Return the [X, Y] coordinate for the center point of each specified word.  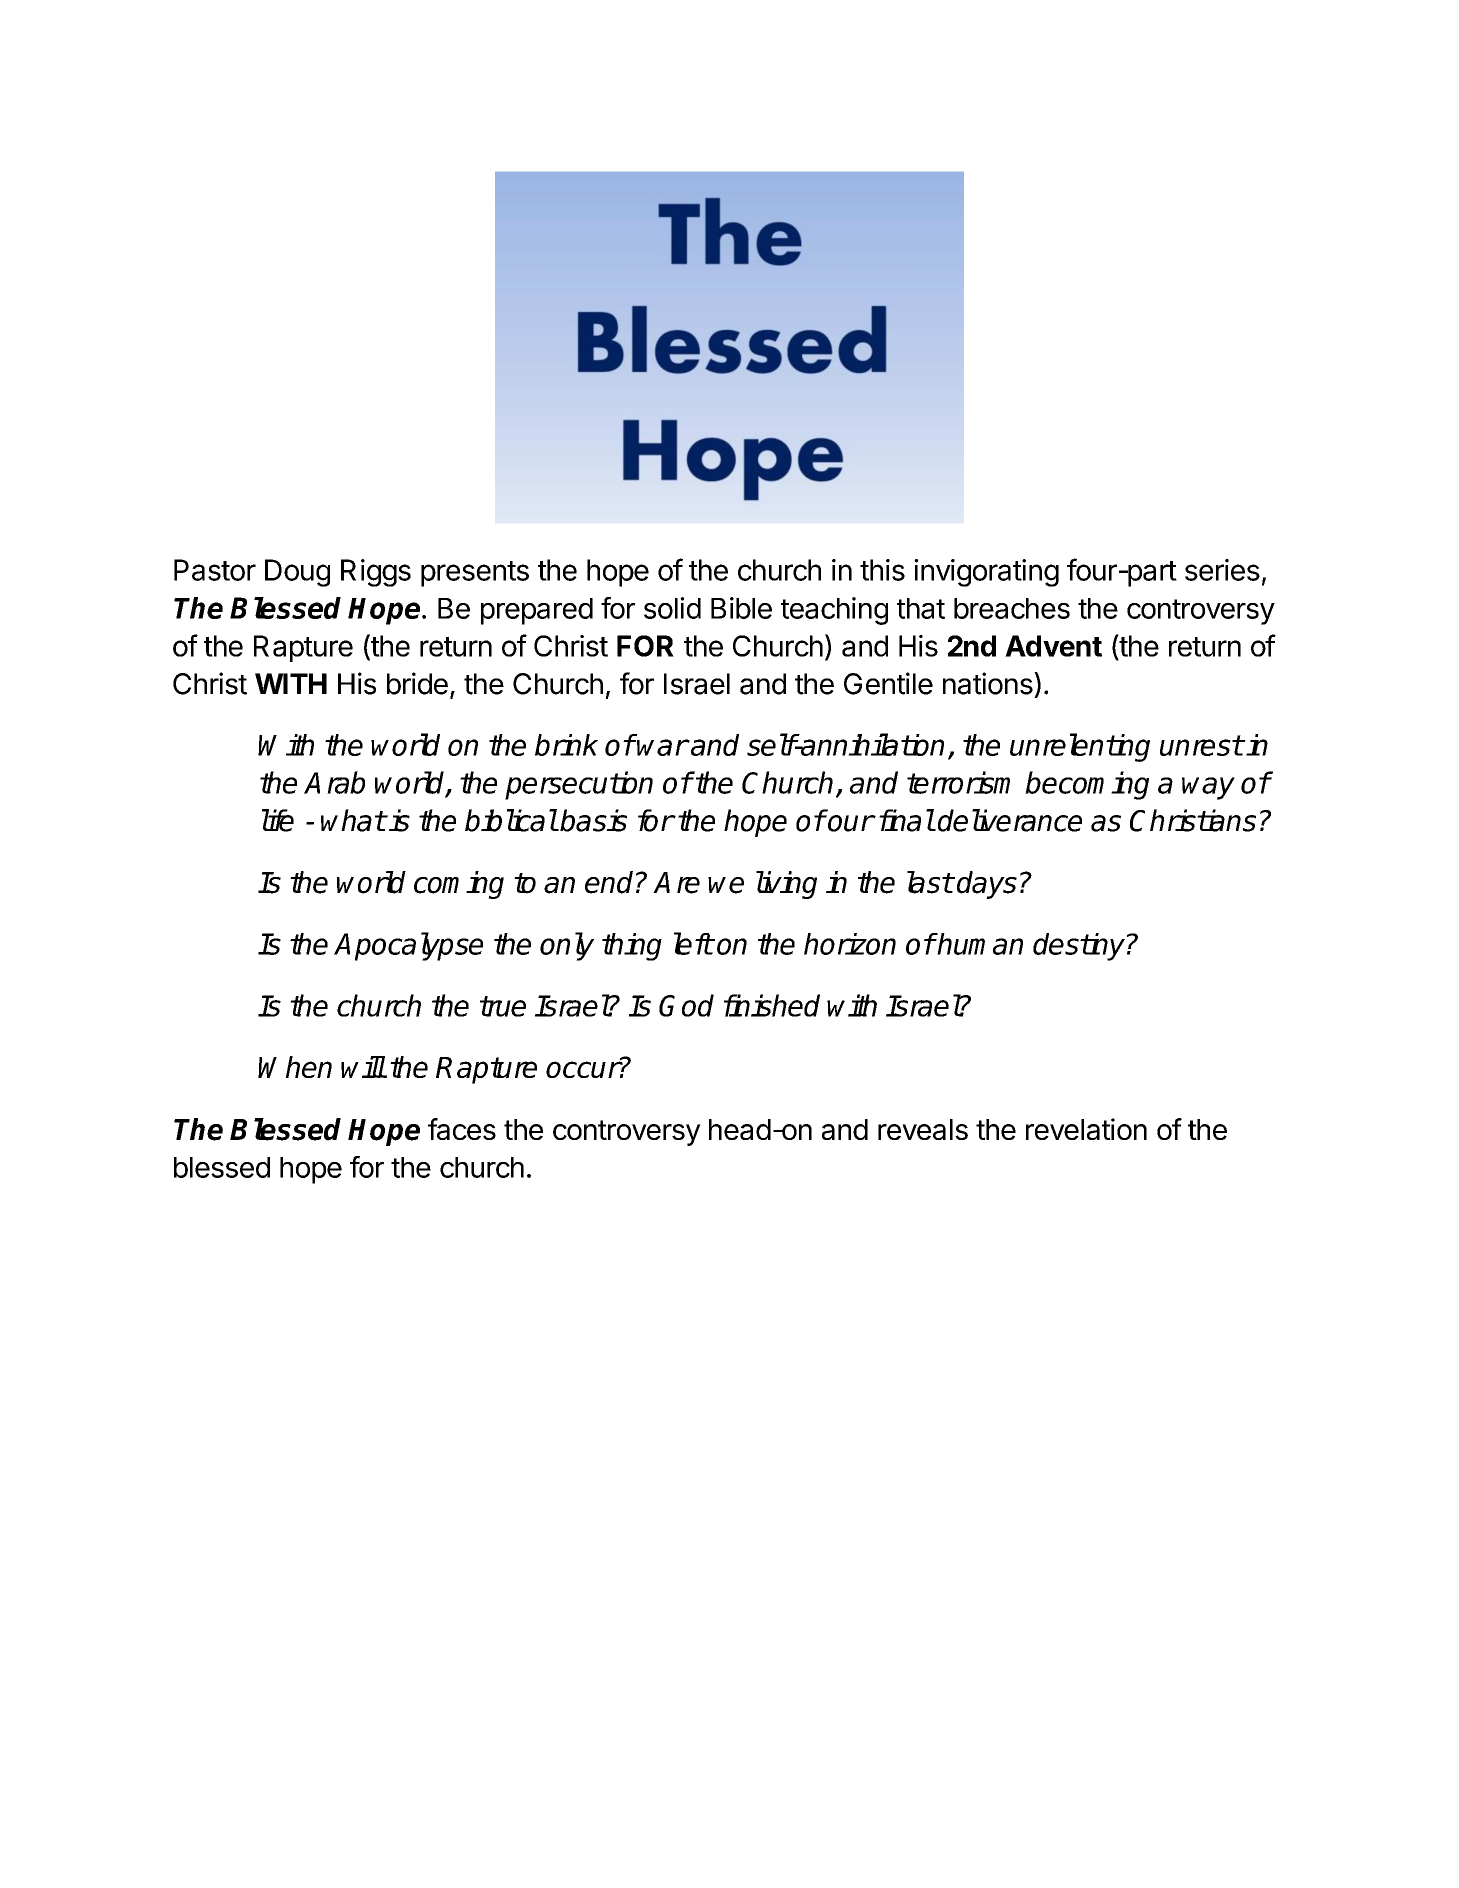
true [503, 1006]
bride [417, 683]
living [786, 885]
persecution [579, 785]
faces [462, 1129]
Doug [297, 573]
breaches [1012, 608]
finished [772, 1005]
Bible [741, 608]
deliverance [1010, 820]
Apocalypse [408, 946]
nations [989, 683]
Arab [334, 782]
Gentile [888, 683]
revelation [1086, 1129]
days [987, 885]
